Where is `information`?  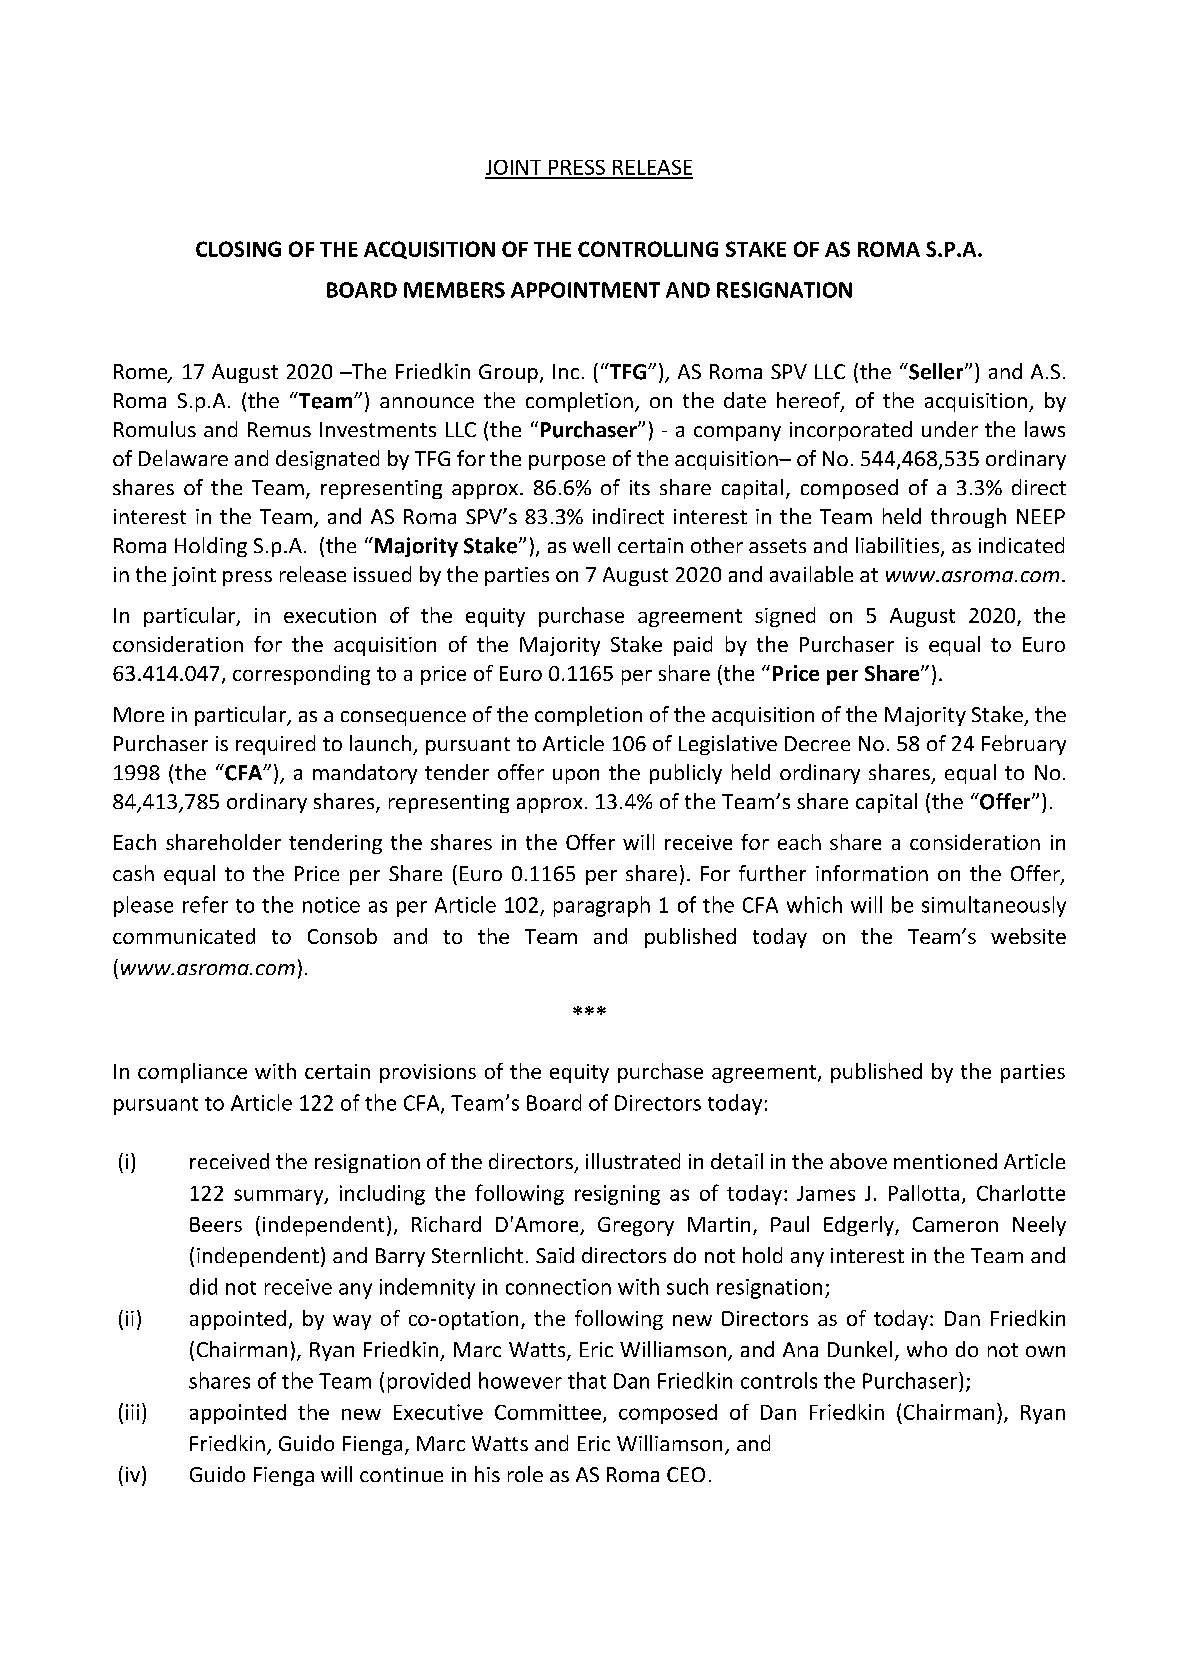
information is located at coordinates (872, 873).
